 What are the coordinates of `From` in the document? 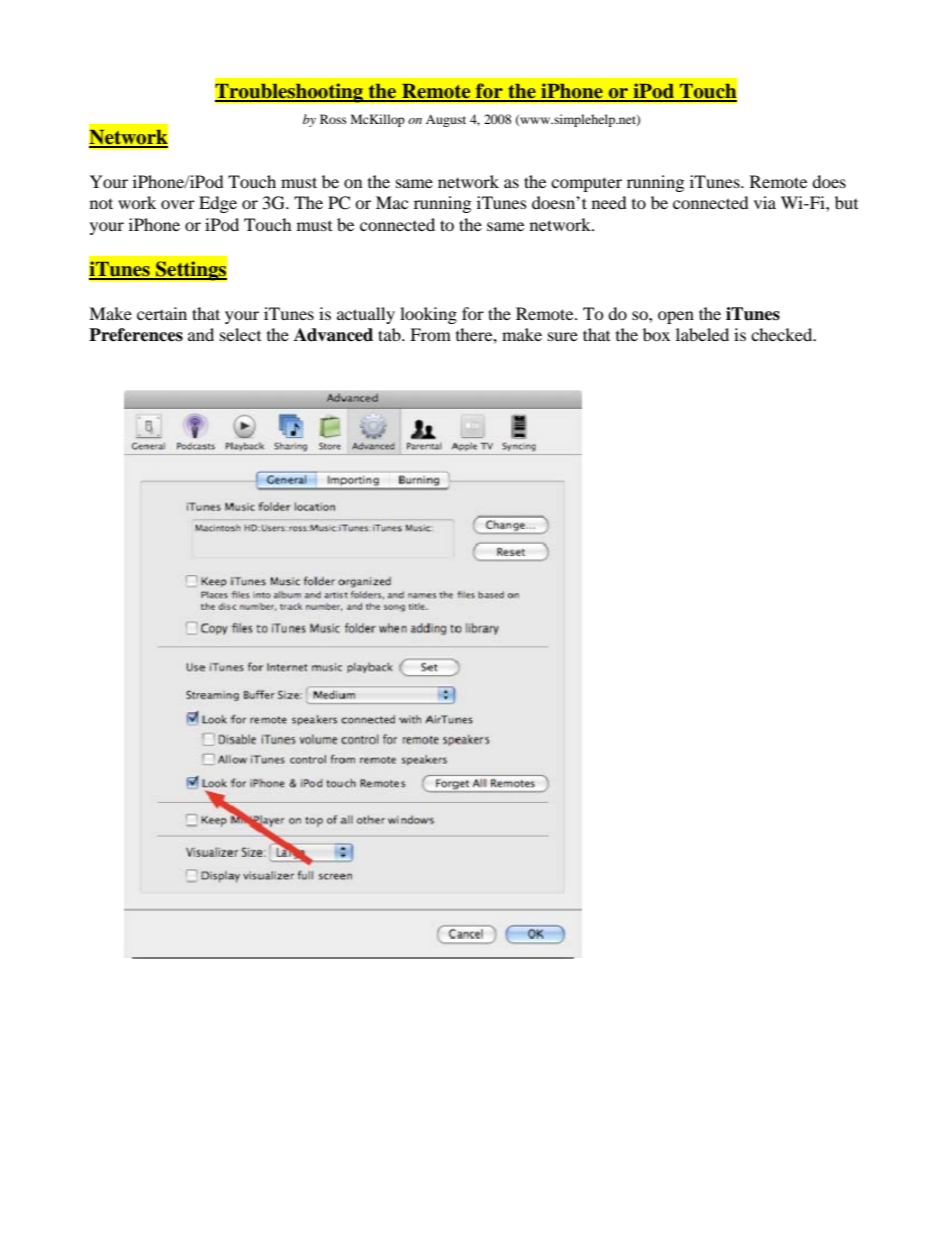 It's located at (430, 334).
